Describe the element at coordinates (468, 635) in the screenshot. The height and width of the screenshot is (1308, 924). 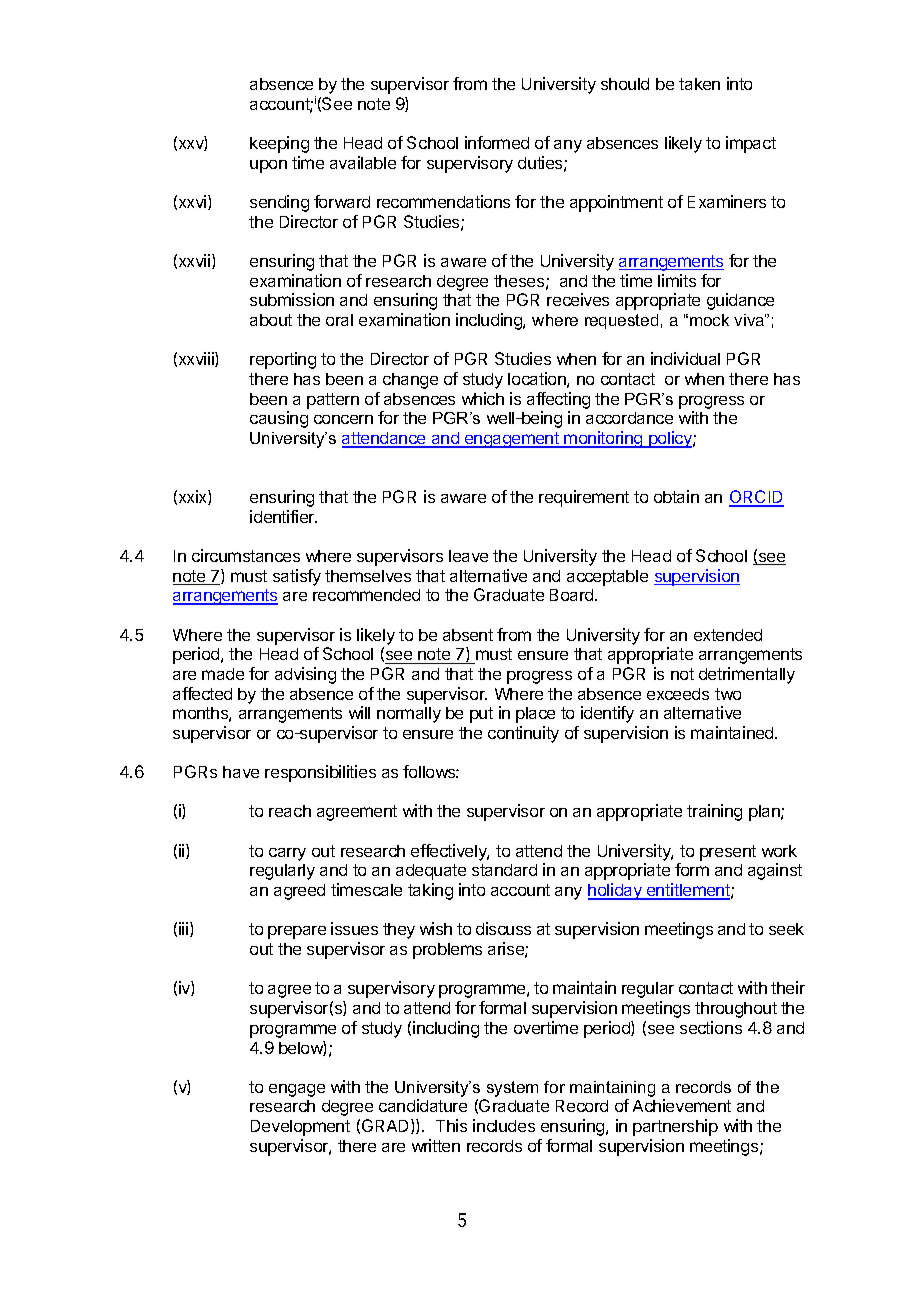
I see `absent` at that location.
